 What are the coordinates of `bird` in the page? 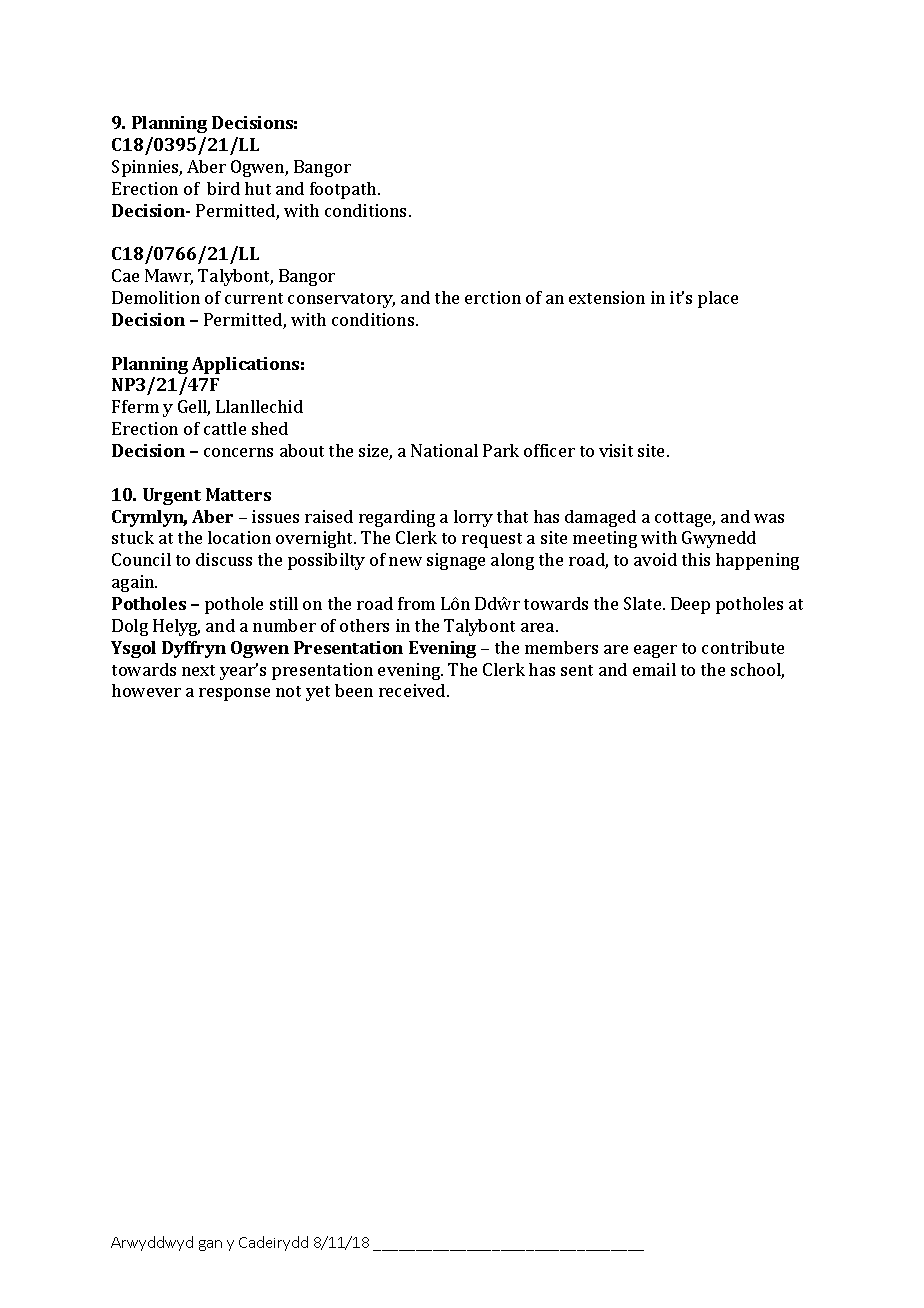 It's located at (223, 188).
